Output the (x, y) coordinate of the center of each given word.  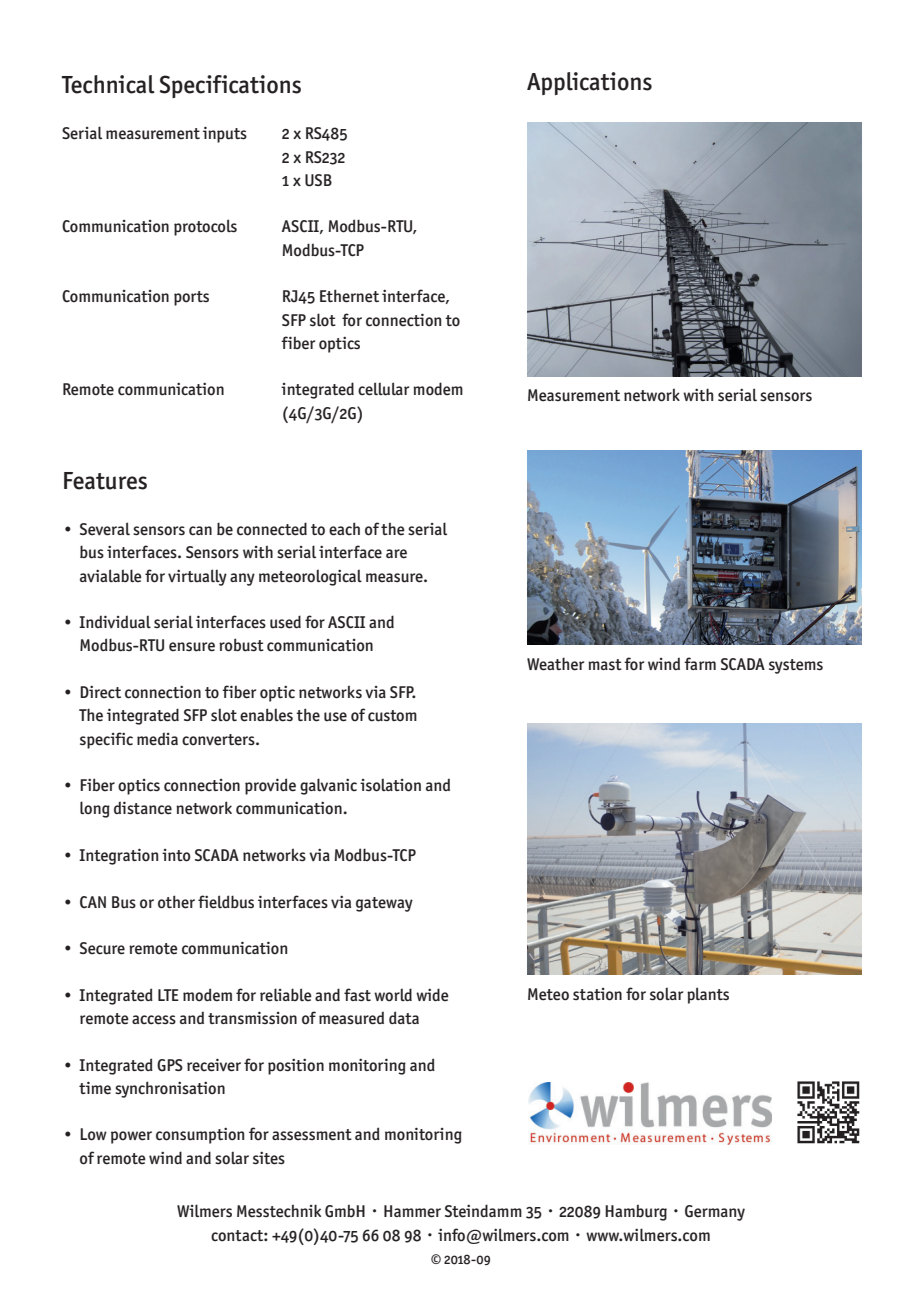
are (396, 554)
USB (318, 180)
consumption (200, 1135)
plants (708, 995)
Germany (715, 1213)
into (176, 855)
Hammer (412, 1211)
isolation (390, 785)
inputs (225, 134)
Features (105, 481)
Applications (589, 83)
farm (700, 663)
